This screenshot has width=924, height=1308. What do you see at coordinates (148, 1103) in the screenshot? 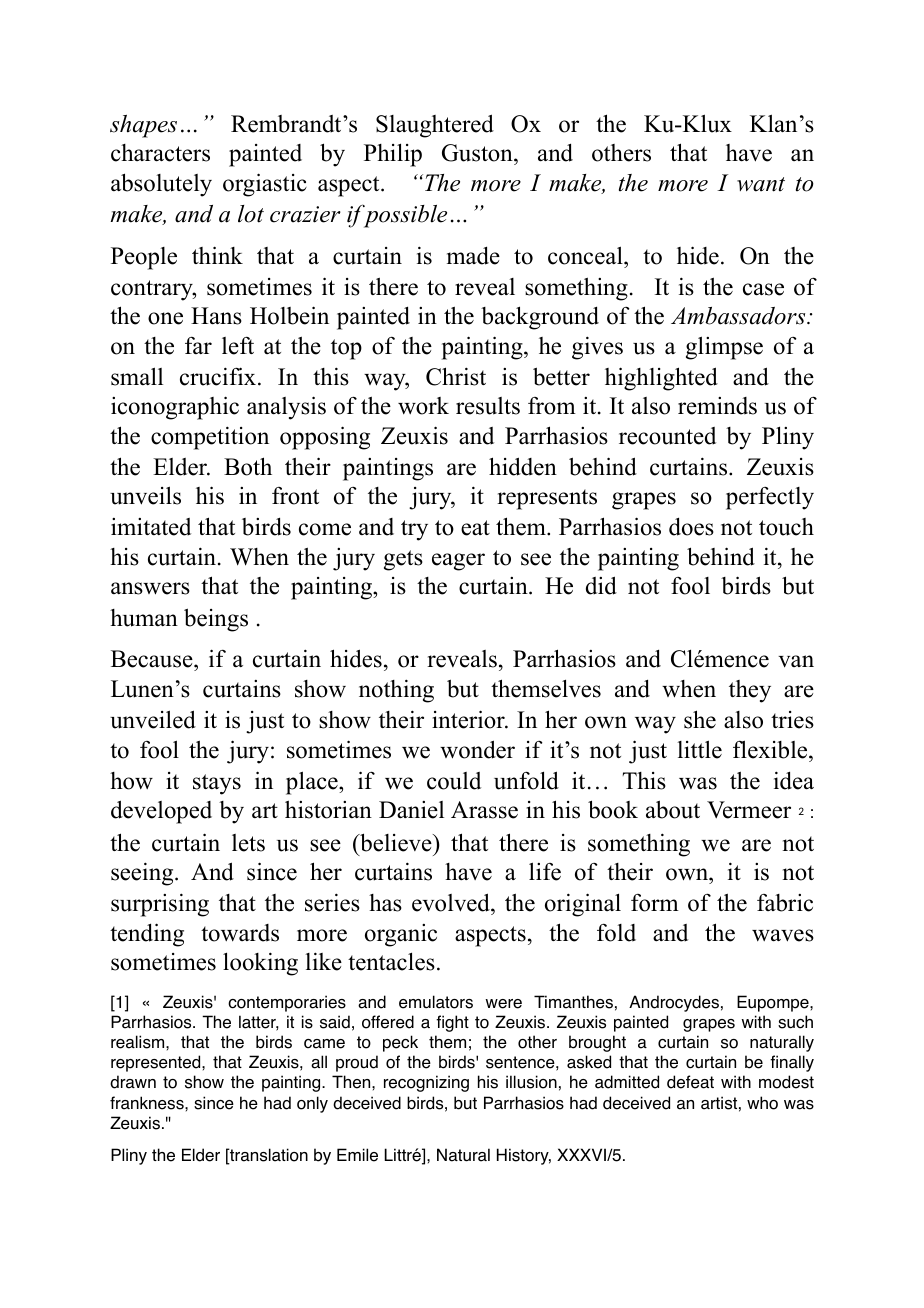
I see `frankness` at bounding box center [148, 1103].
